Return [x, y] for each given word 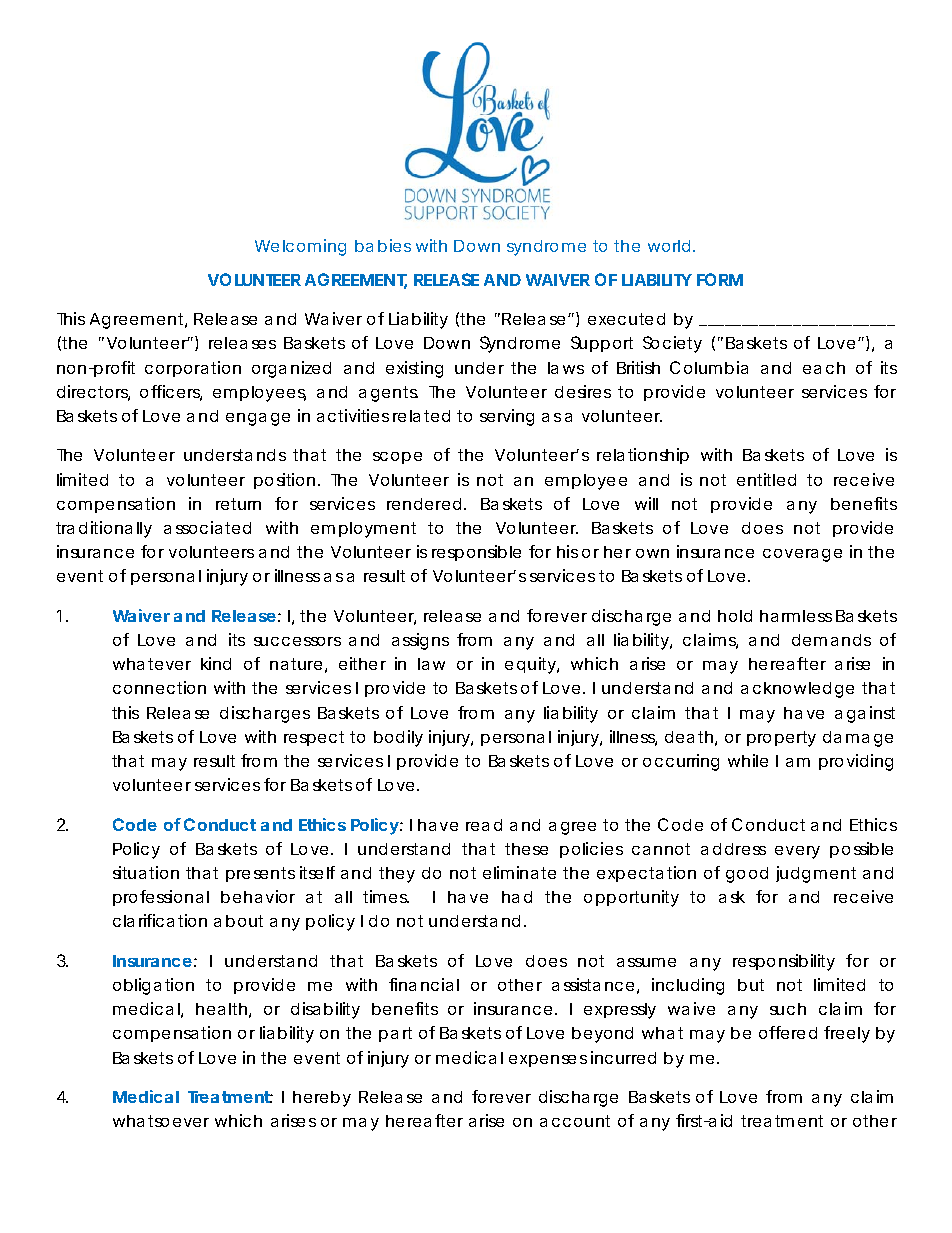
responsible [476, 553]
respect [314, 738]
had [517, 897]
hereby [322, 1099]
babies [383, 245]
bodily [398, 738]
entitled [766, 479]
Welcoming [300, 247]
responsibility [784, 962]
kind [216, 663]
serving [507, 417]
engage [258, 419]
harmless [796, 616]
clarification [160, 920]
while [748, 760]
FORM [720, 279]
